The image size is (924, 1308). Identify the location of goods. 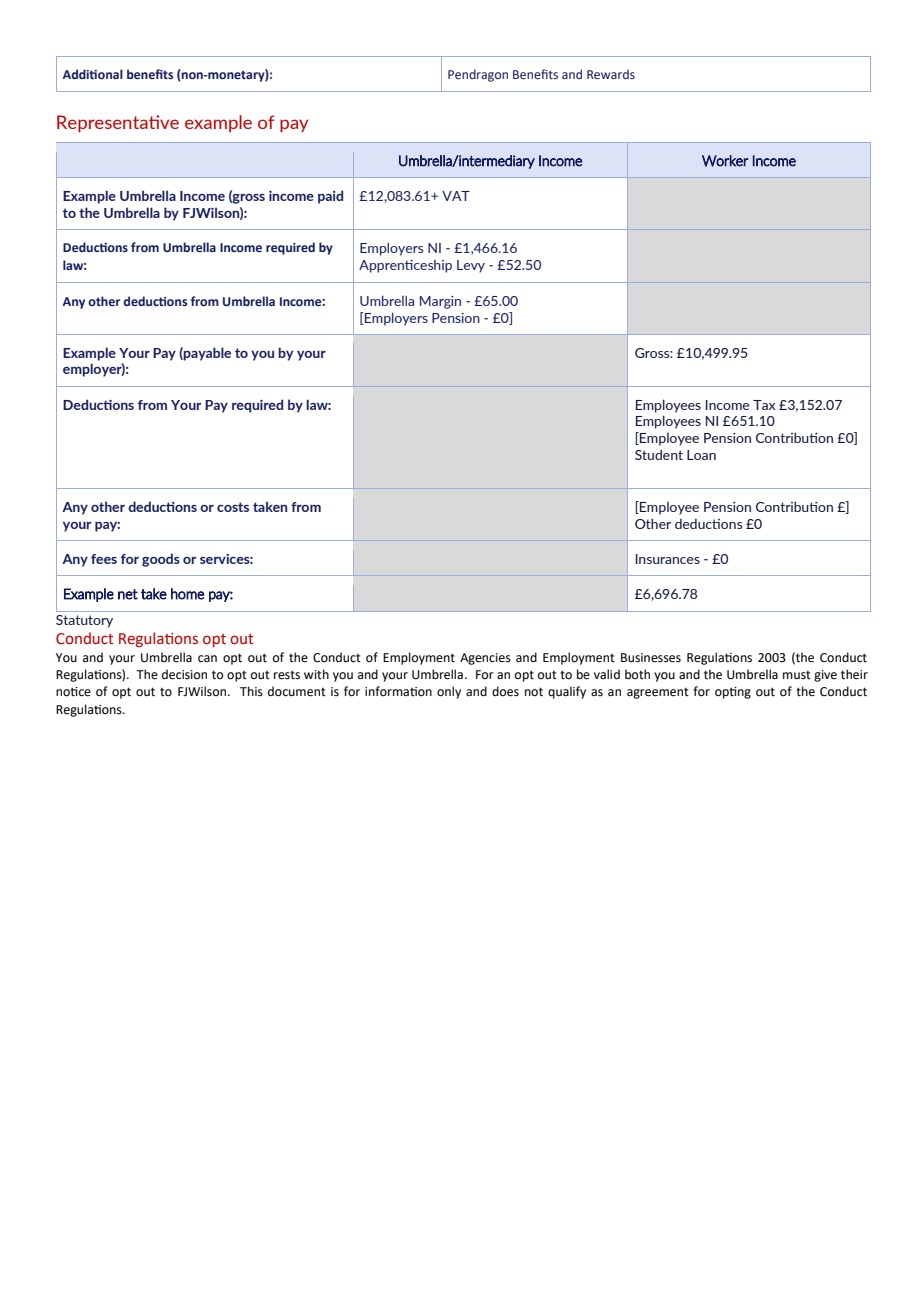
(161, 560).
